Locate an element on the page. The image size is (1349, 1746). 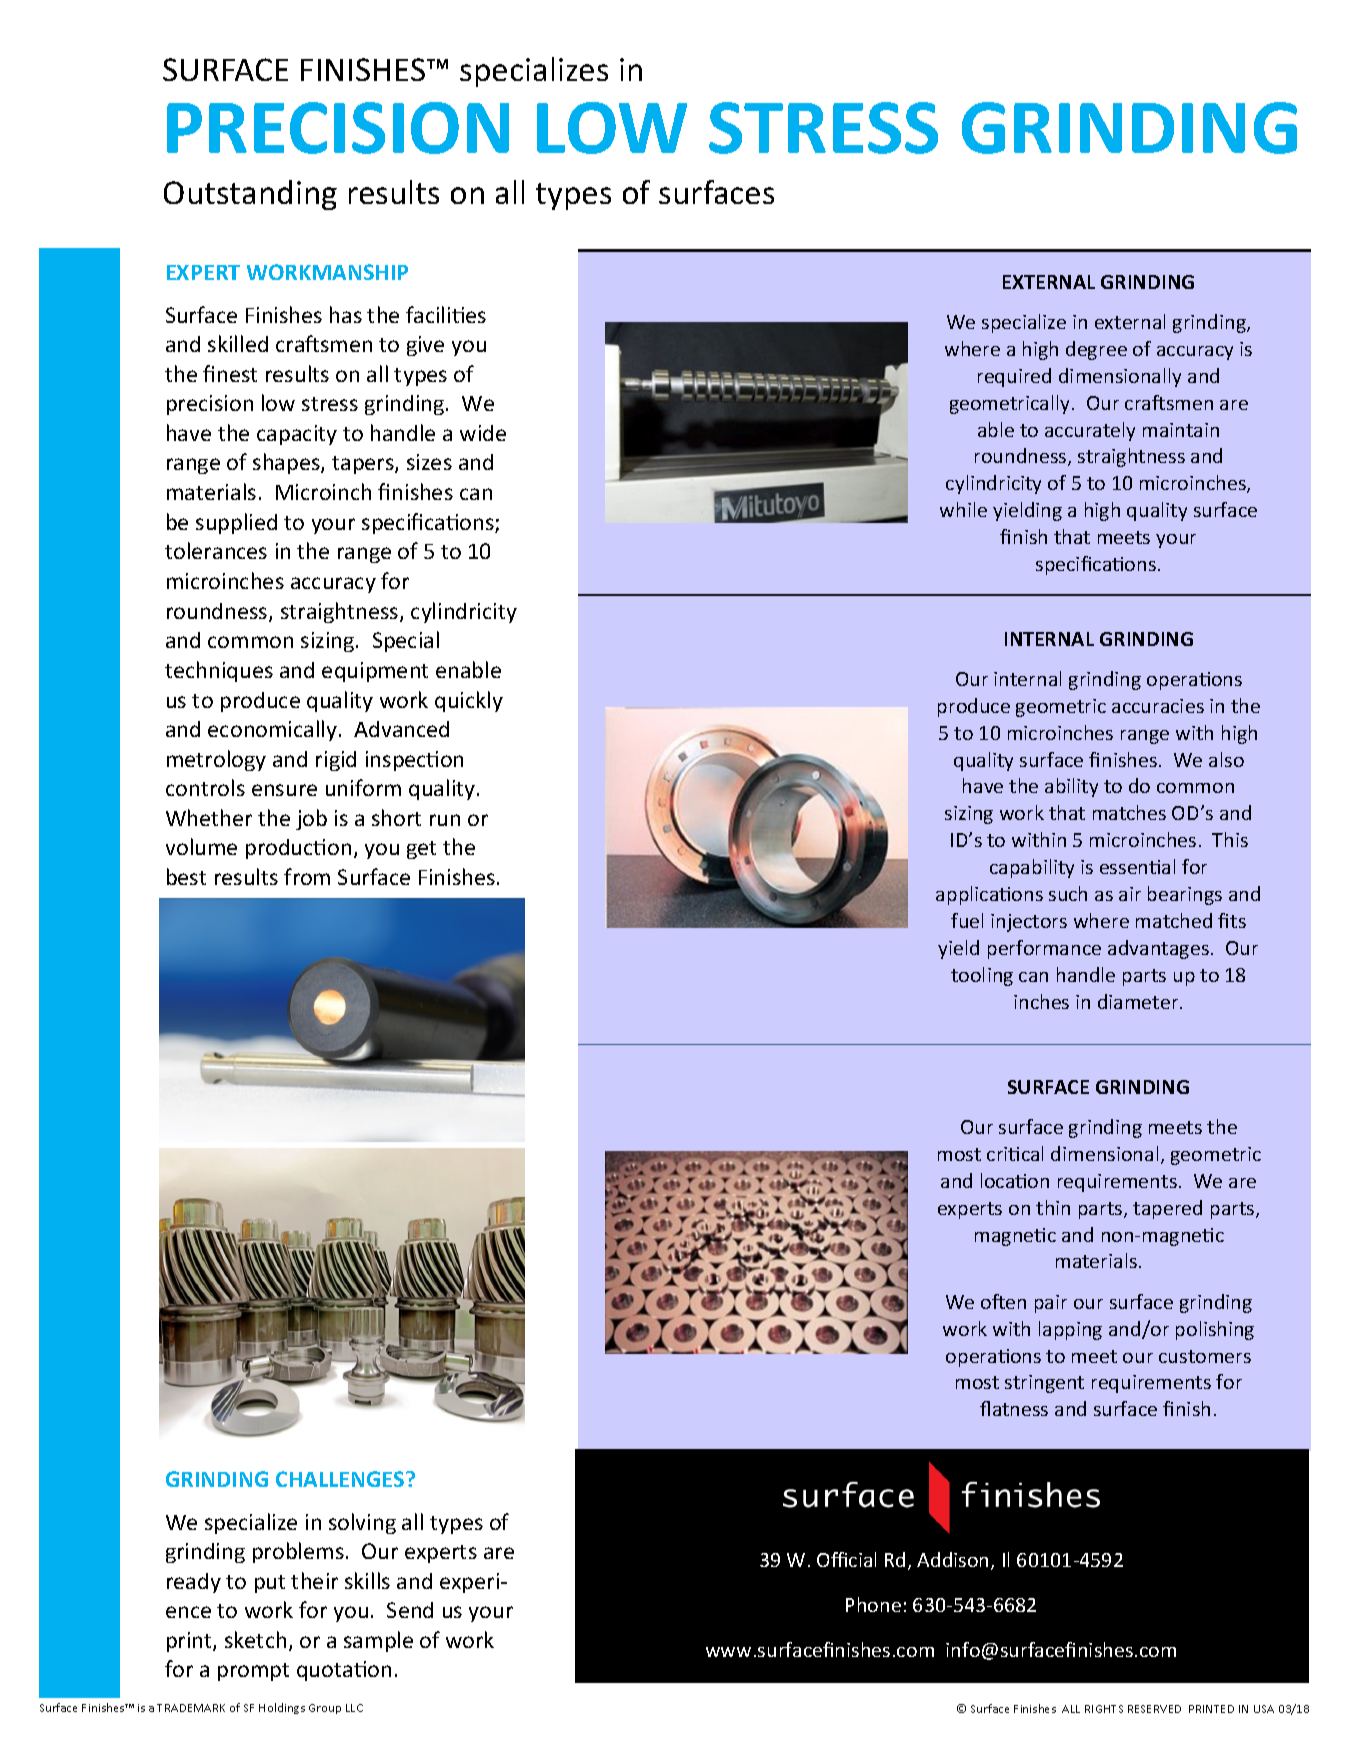
fuel is located at coordinates (967, 920).
